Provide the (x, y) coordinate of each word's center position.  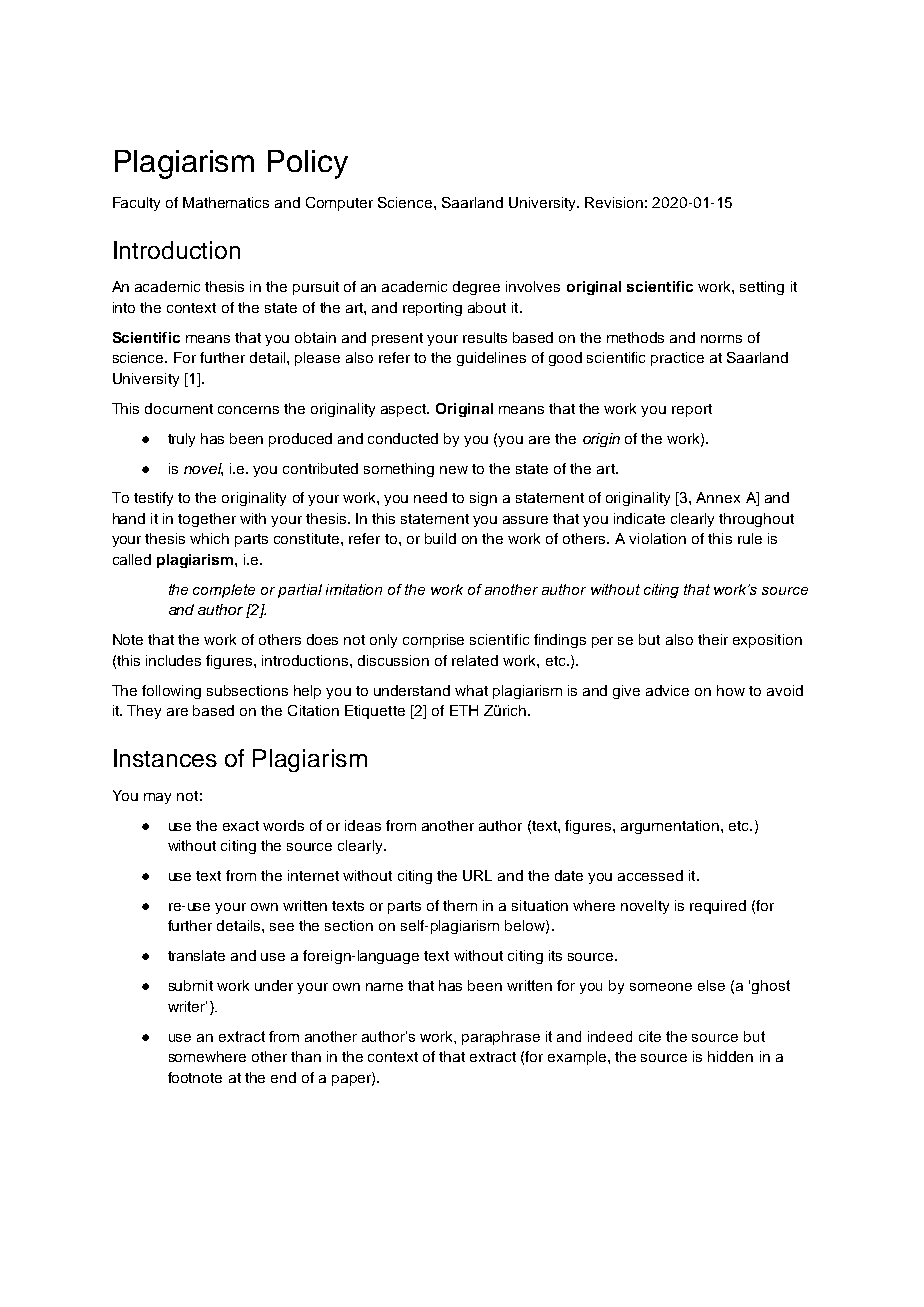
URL (477, 875)
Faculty (136, 204)
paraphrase (501, 1038)
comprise (433, 641)
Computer (339, 204)
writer (187, 1006)
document (179, 408)
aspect (404, 410)
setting (762, 288)
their (713, 639)
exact (241, 826)
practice (677, 359)
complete (224, 591)
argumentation (670, 827)
